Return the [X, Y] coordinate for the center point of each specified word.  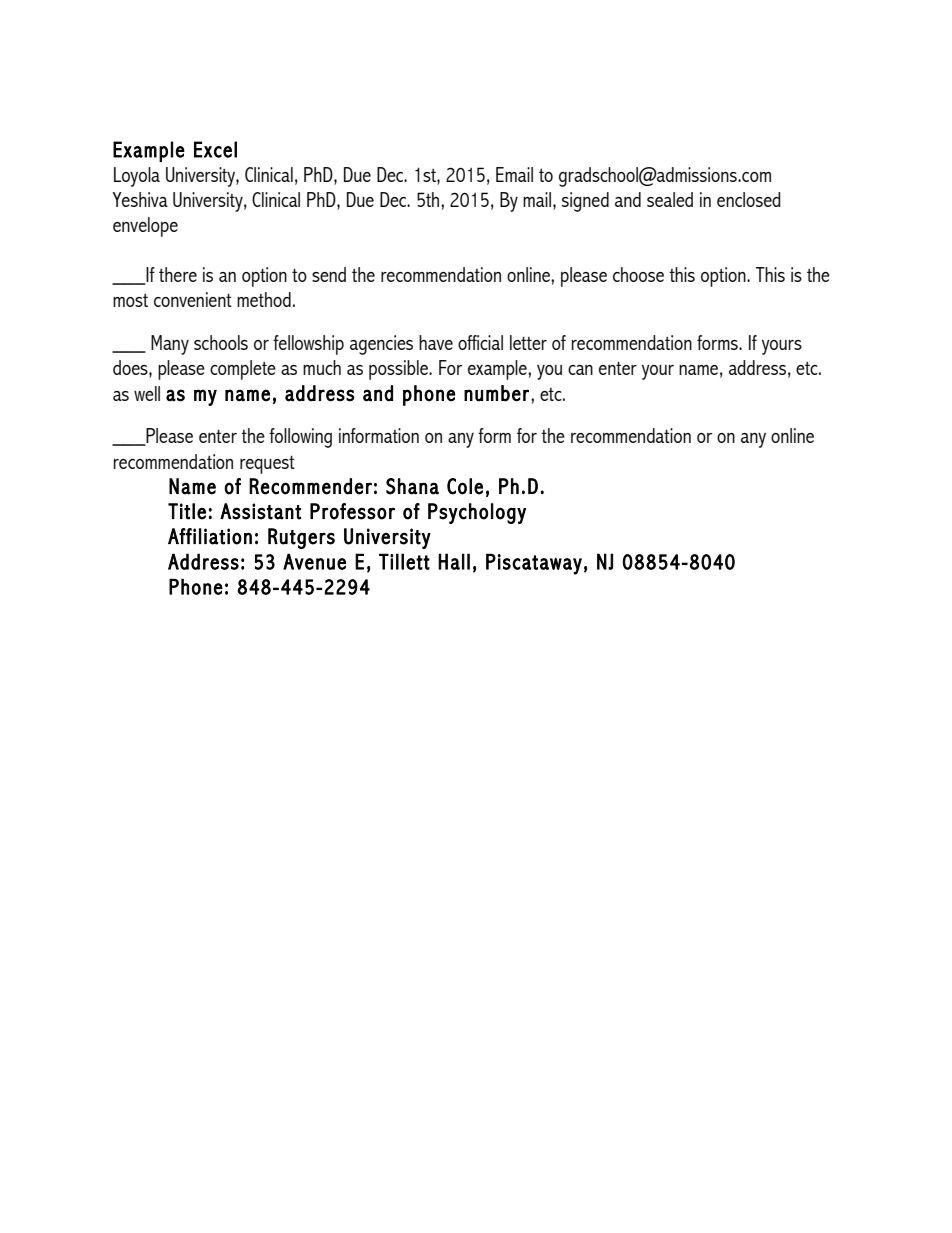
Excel [215, 149]
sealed [670, 199]
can [580, 370]
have [436, 342]
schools [221, 342]
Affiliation [210, 536]
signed [585, 202]
